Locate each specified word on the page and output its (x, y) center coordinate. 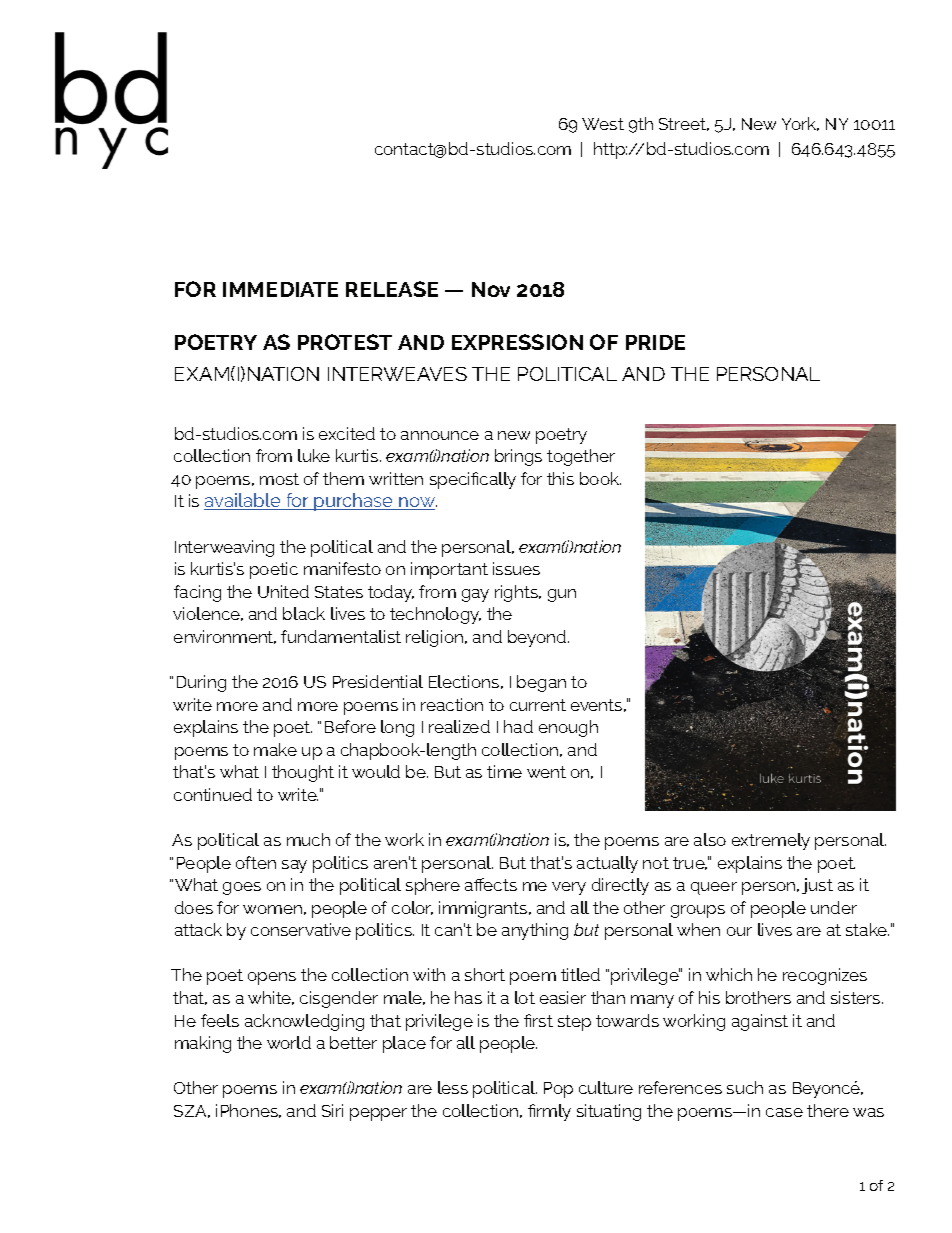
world (289, 1042)
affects (491, 884)
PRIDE (655, 342)
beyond (538, 638)
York (800, 124)
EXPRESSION (517, 342)
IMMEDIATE (280, 289)
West (603, 124)
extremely (771, 841)
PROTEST (345, 342)
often (256, 862)
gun (562, 595)
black (304, 613)
